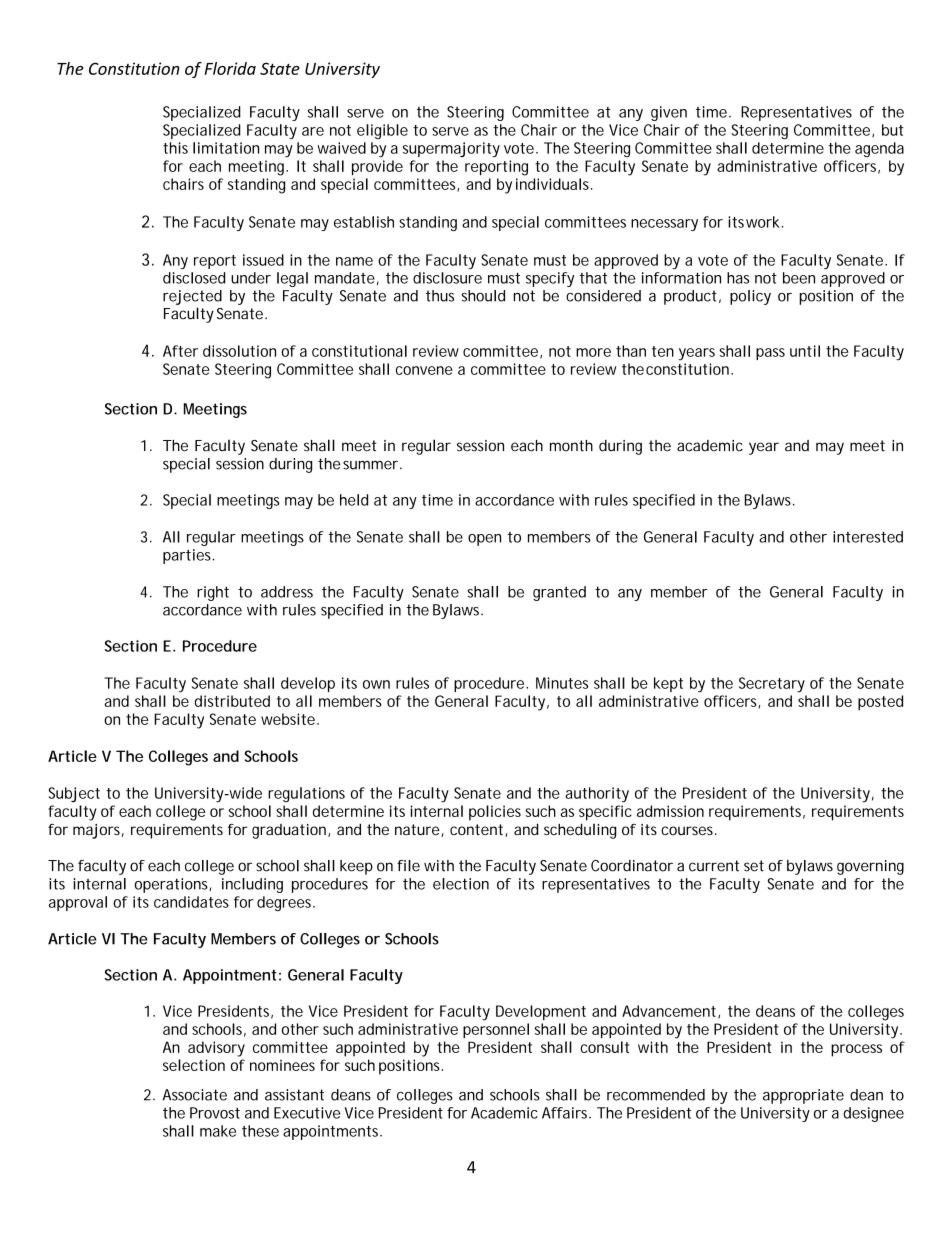 The width and height of the screenshot is (952, 1233). I want to click on Associate, so click(195, 1095).
